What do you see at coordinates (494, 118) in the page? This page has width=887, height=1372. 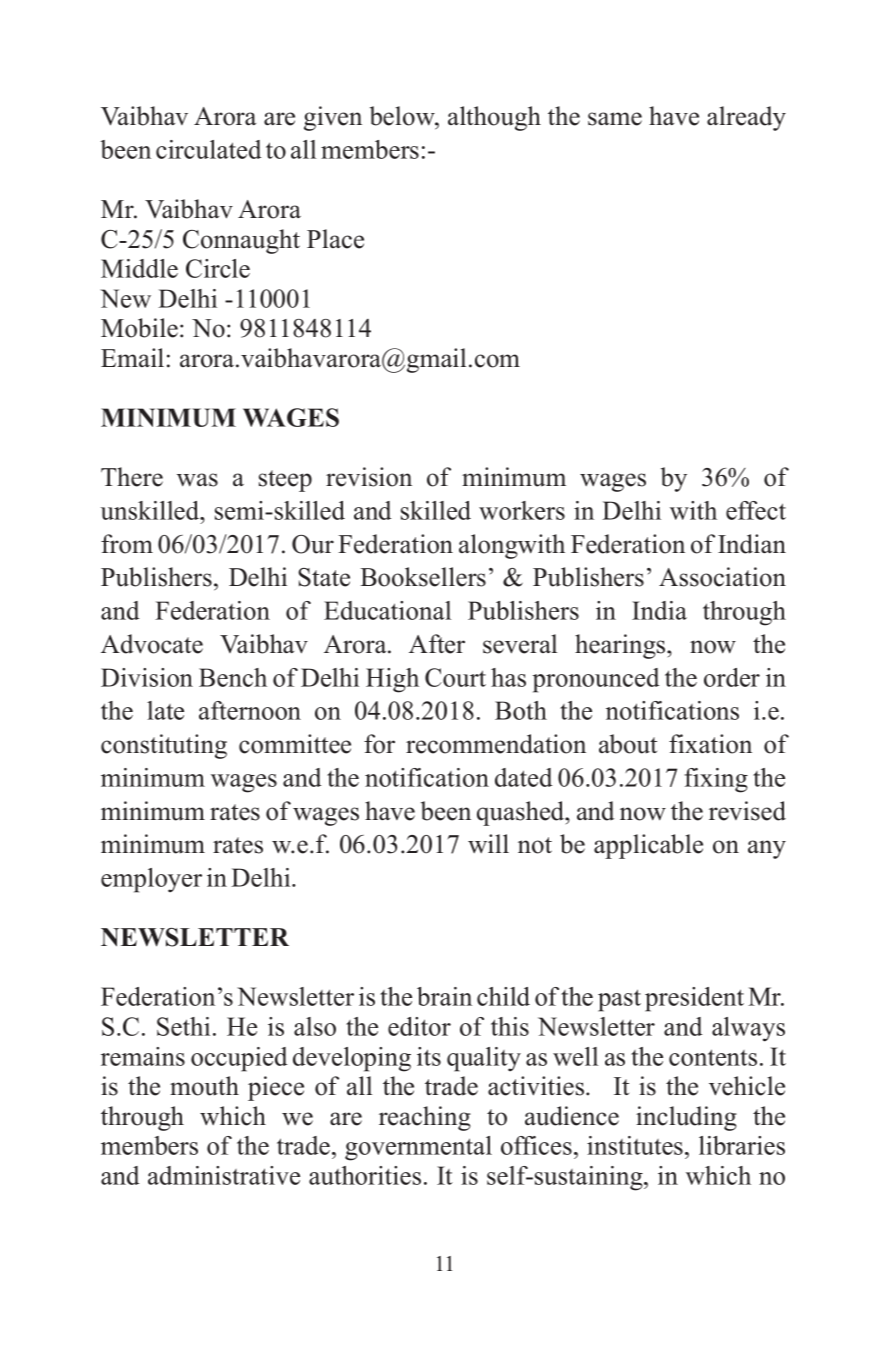 I see `although` at bounding box center [494, 118].
